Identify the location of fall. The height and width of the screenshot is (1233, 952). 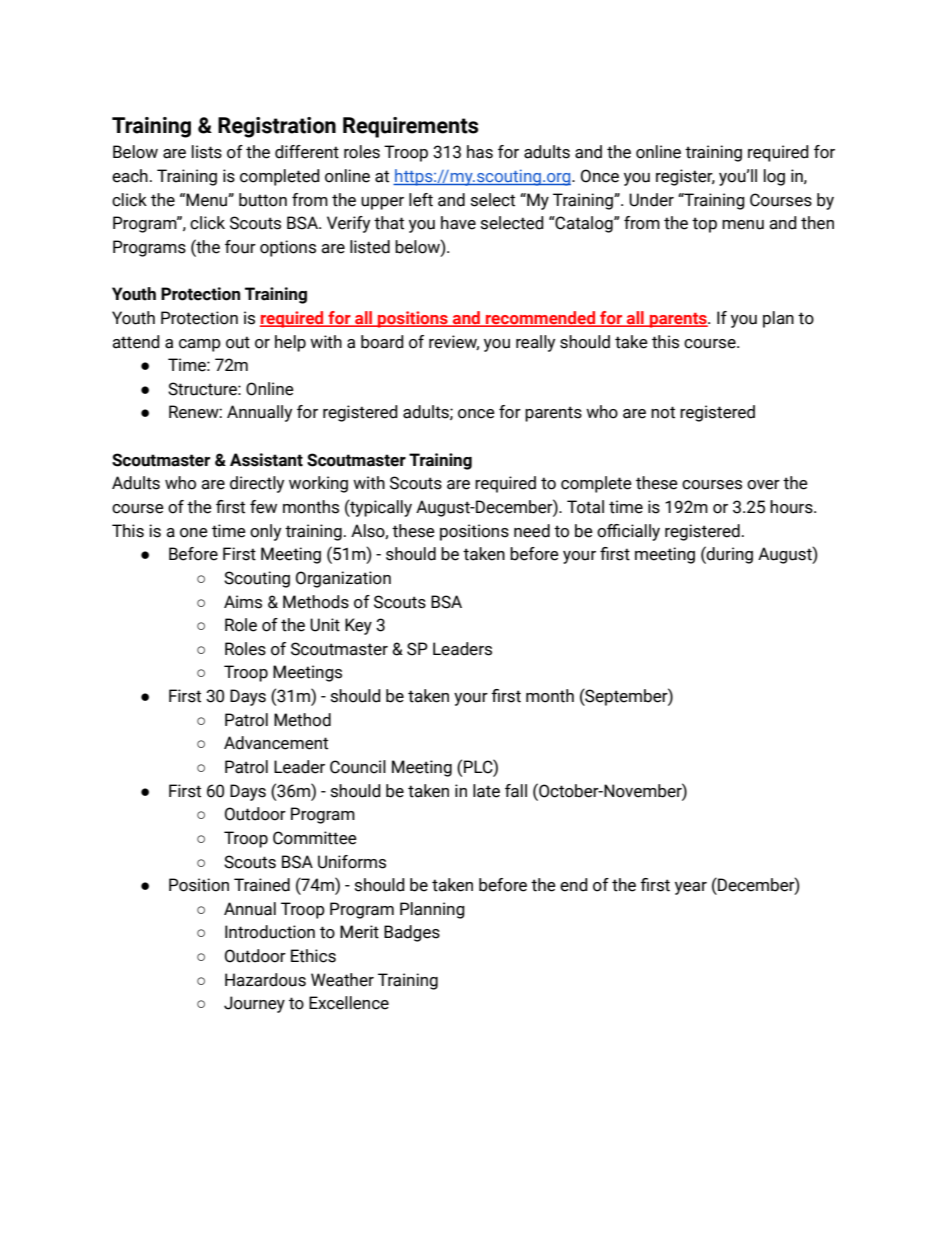
(516, 791).
